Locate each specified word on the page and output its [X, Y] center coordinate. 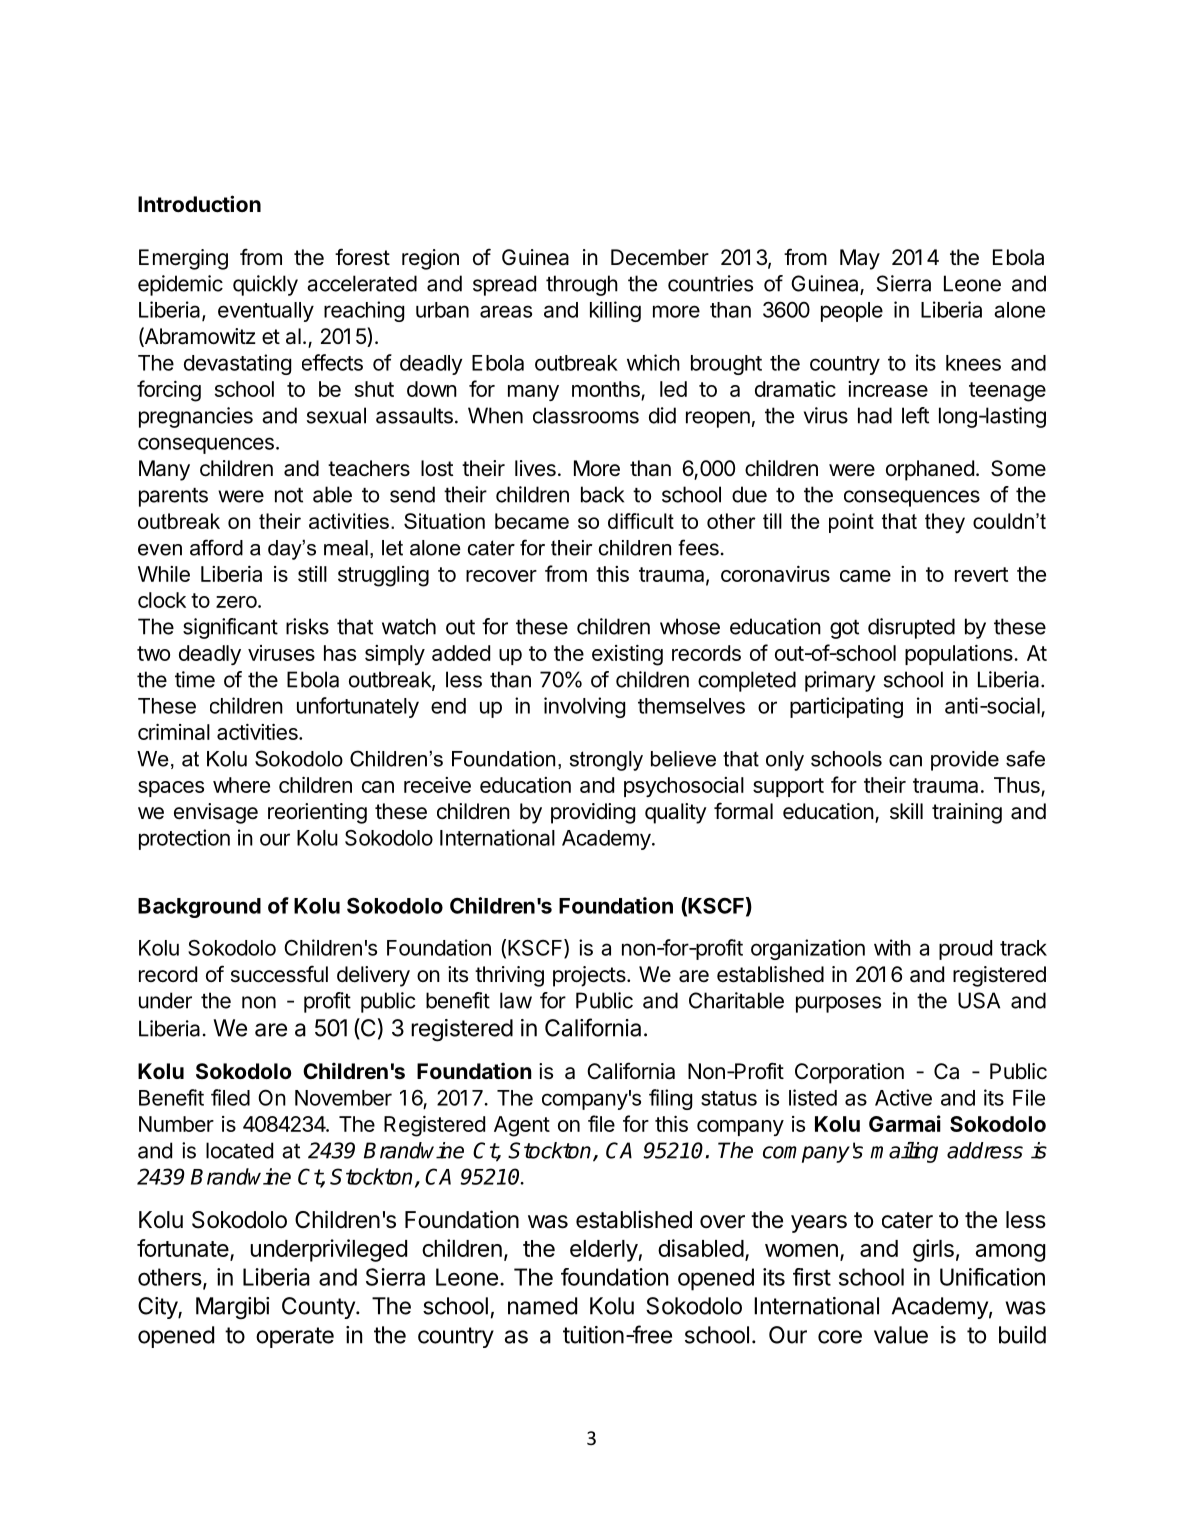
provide [965, 761]
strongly [606, 761]
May [860, 259]
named [542, 1306]
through [582, 285]
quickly [265, 285]
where [241, 785]
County [319, 1308]
